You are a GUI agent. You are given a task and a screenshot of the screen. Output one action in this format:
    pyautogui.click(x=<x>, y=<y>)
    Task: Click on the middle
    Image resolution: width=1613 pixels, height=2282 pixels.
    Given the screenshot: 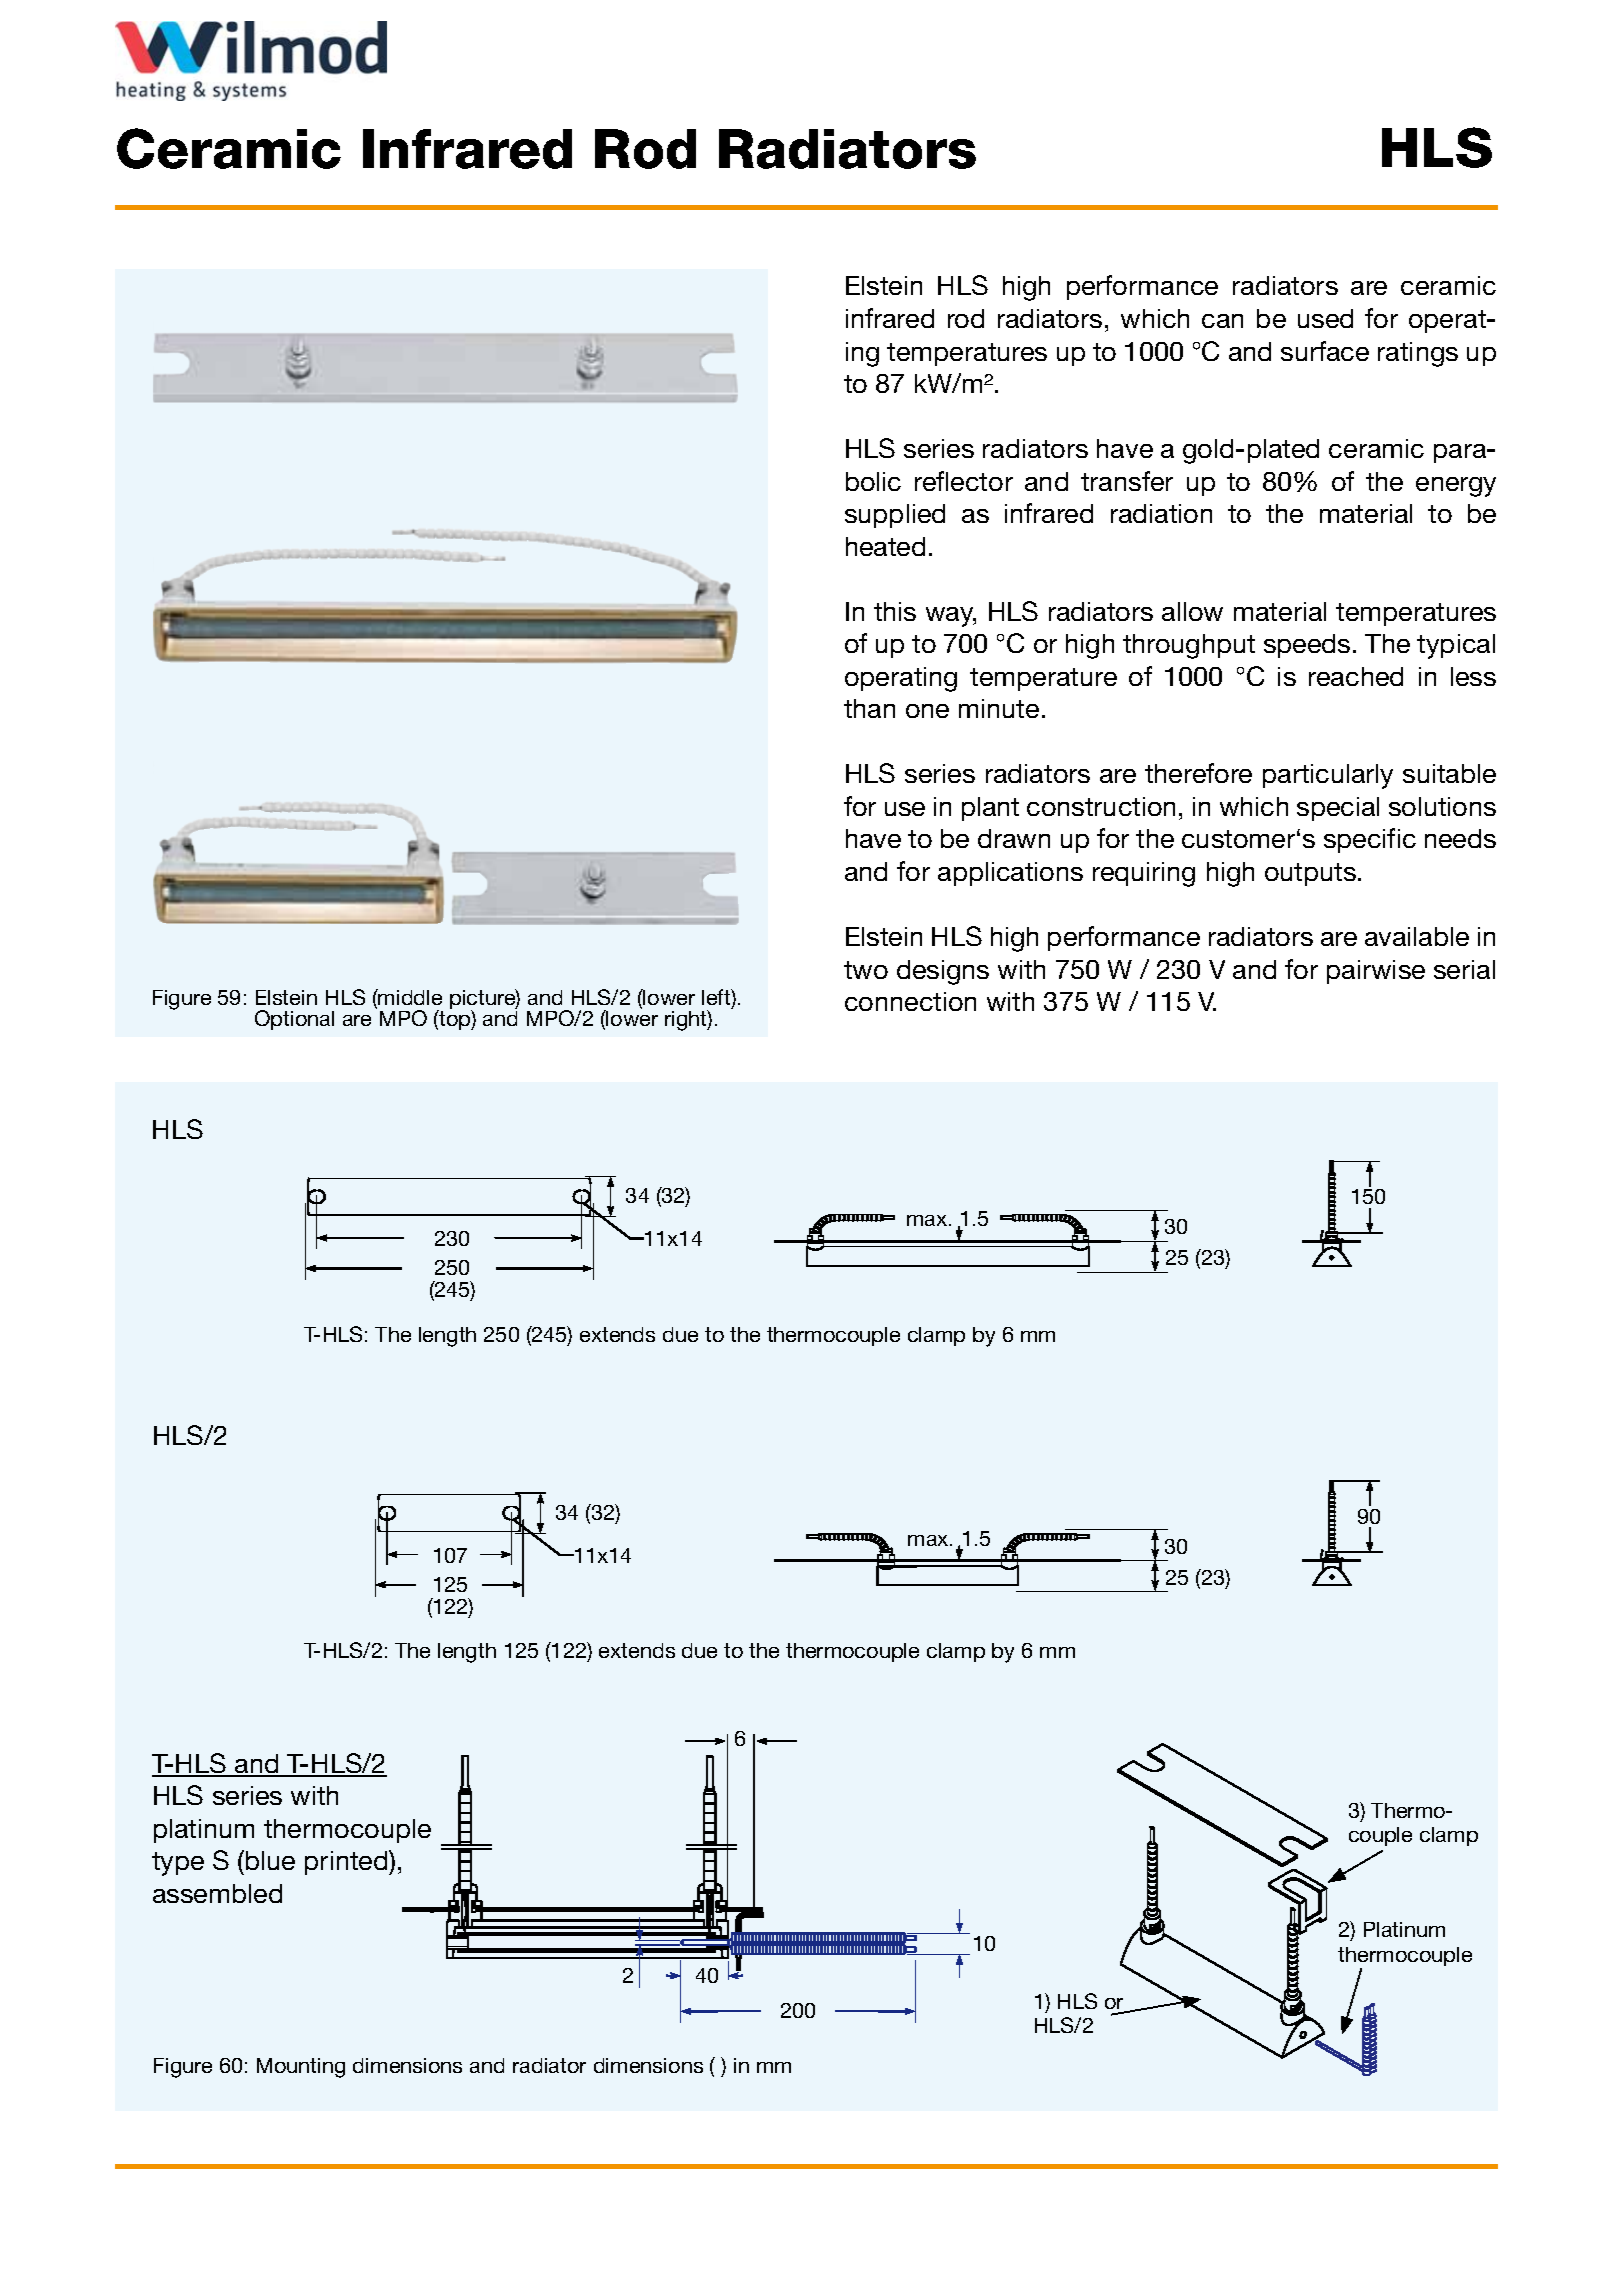 What is the action you would take?
    pyautogui.click(x=409, y=997)
